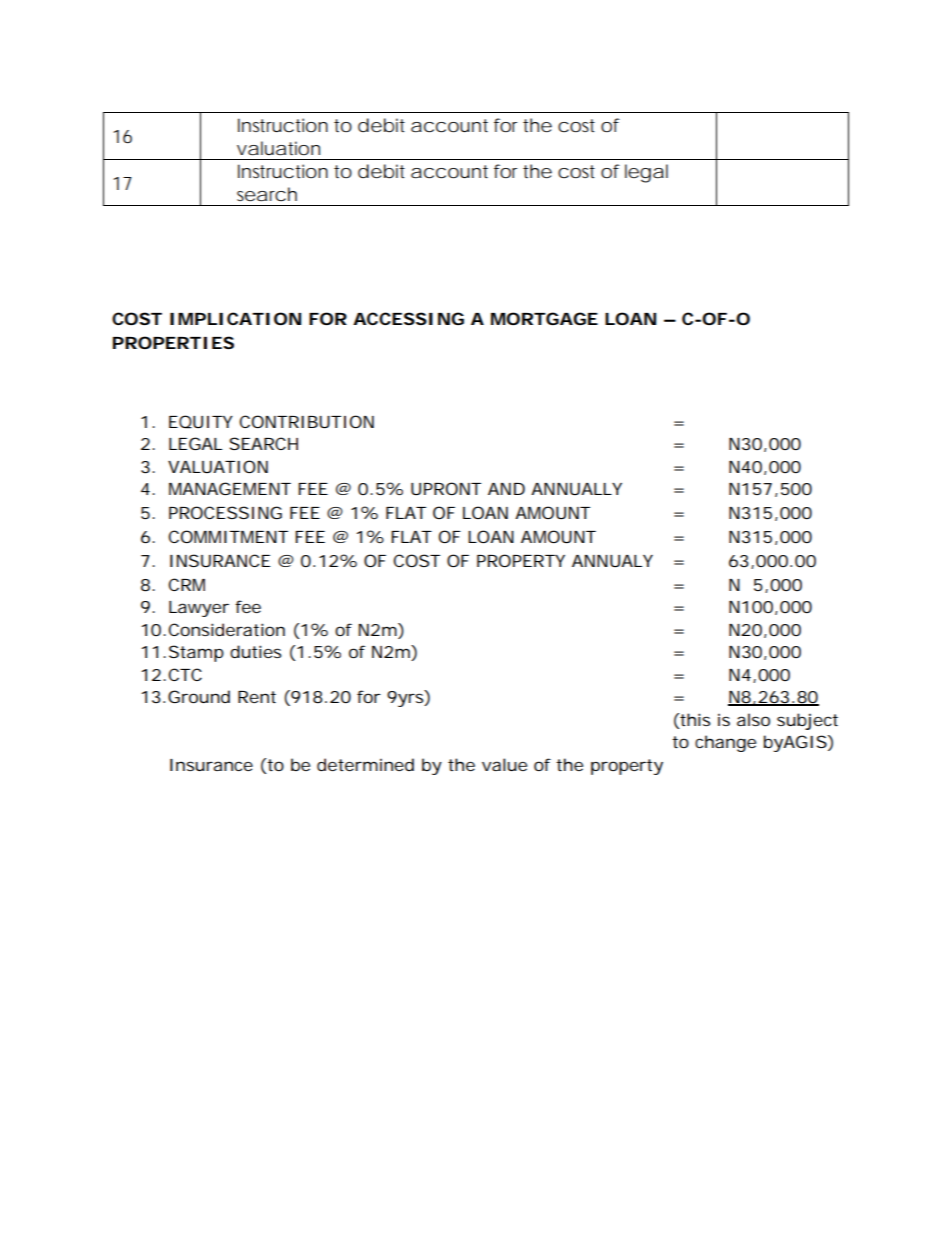  Describe the element at coordinates (225, 512) in the screenshot. I see `PROCESSING` at that location.
